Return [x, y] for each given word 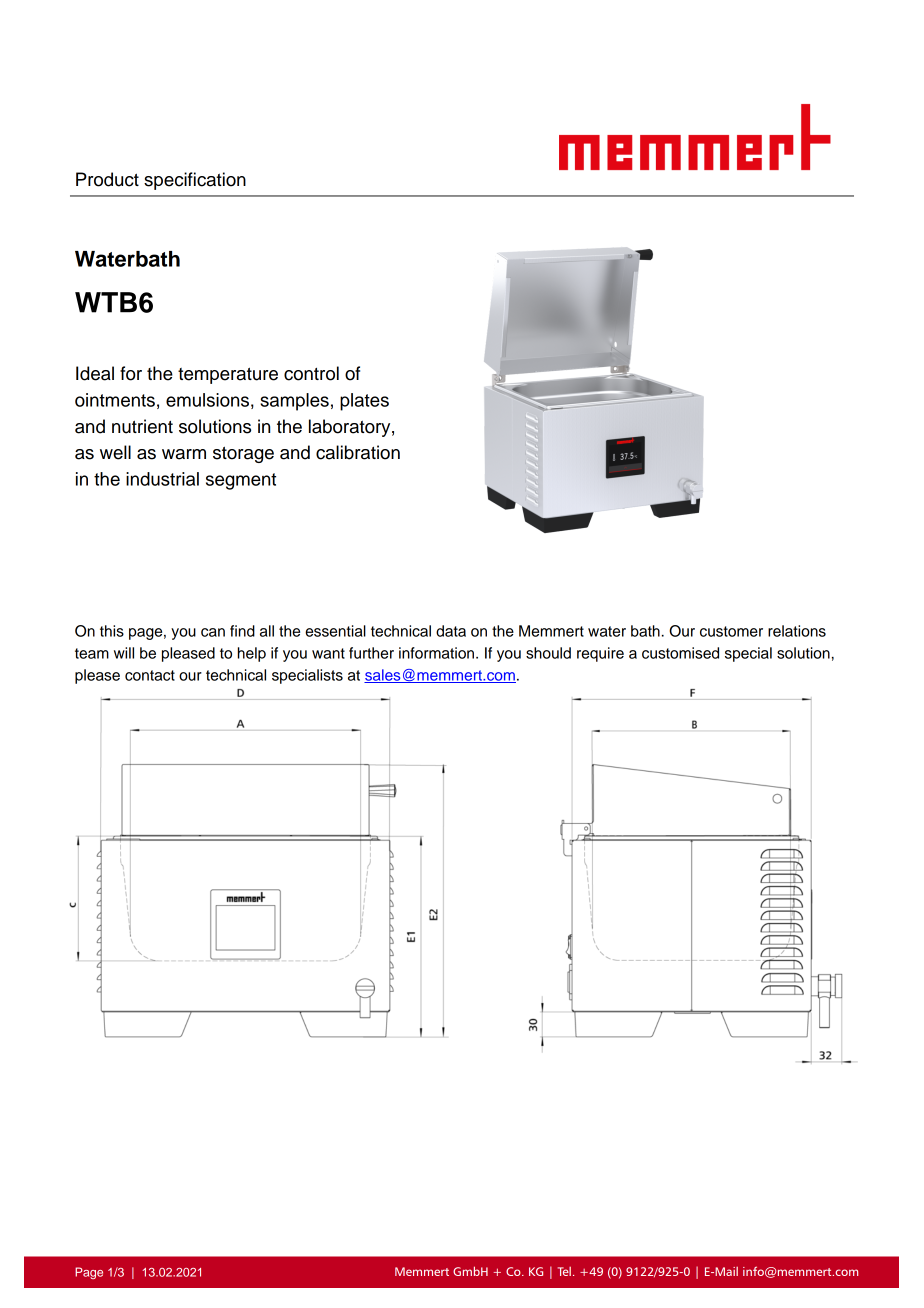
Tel [564, 1271]
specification [195, 181]
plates [364, 402]
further [371, 653]
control [311, 373]
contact [150, 675]
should [548, 653]
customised [680, 653]
